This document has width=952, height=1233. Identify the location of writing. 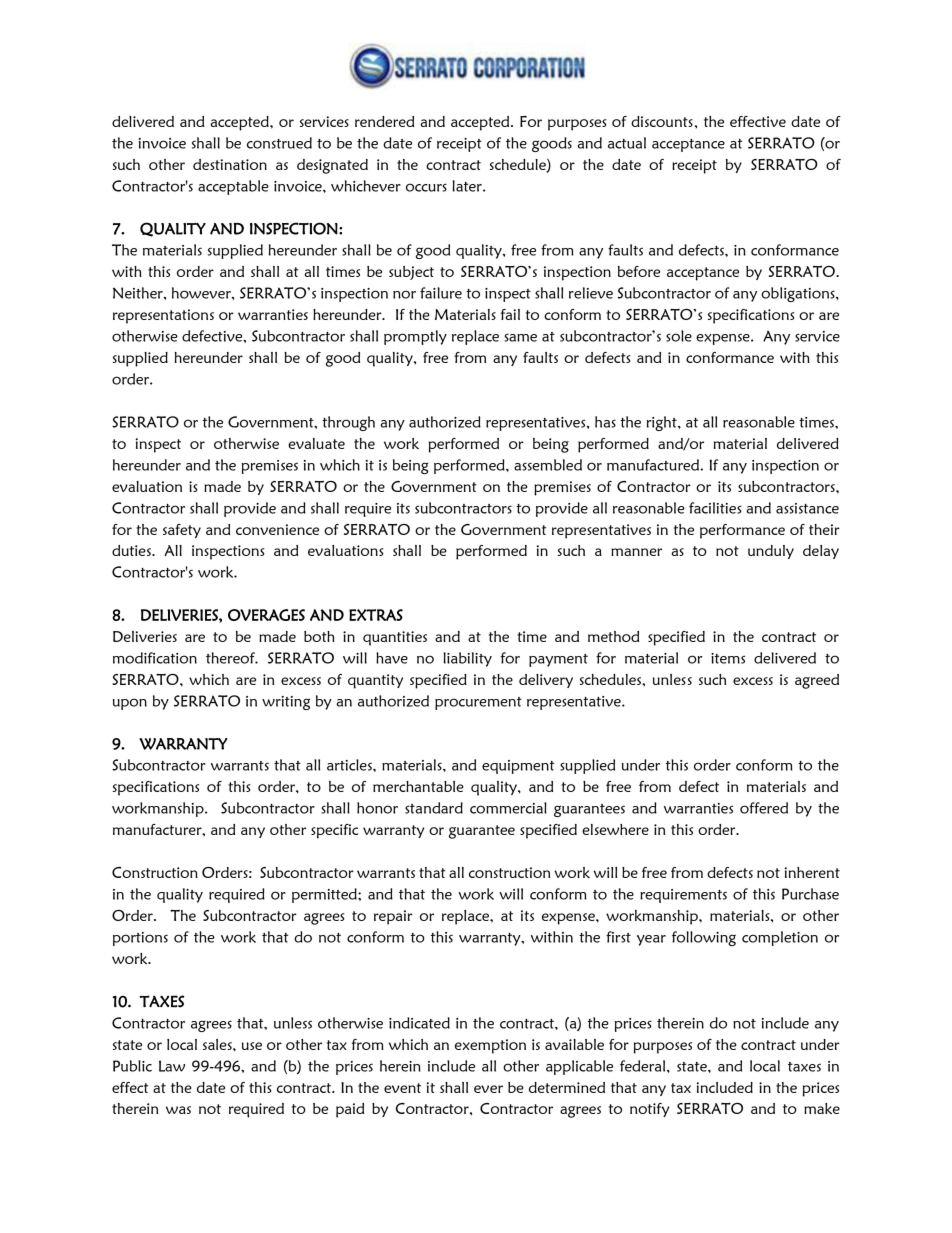
(286, 703).
